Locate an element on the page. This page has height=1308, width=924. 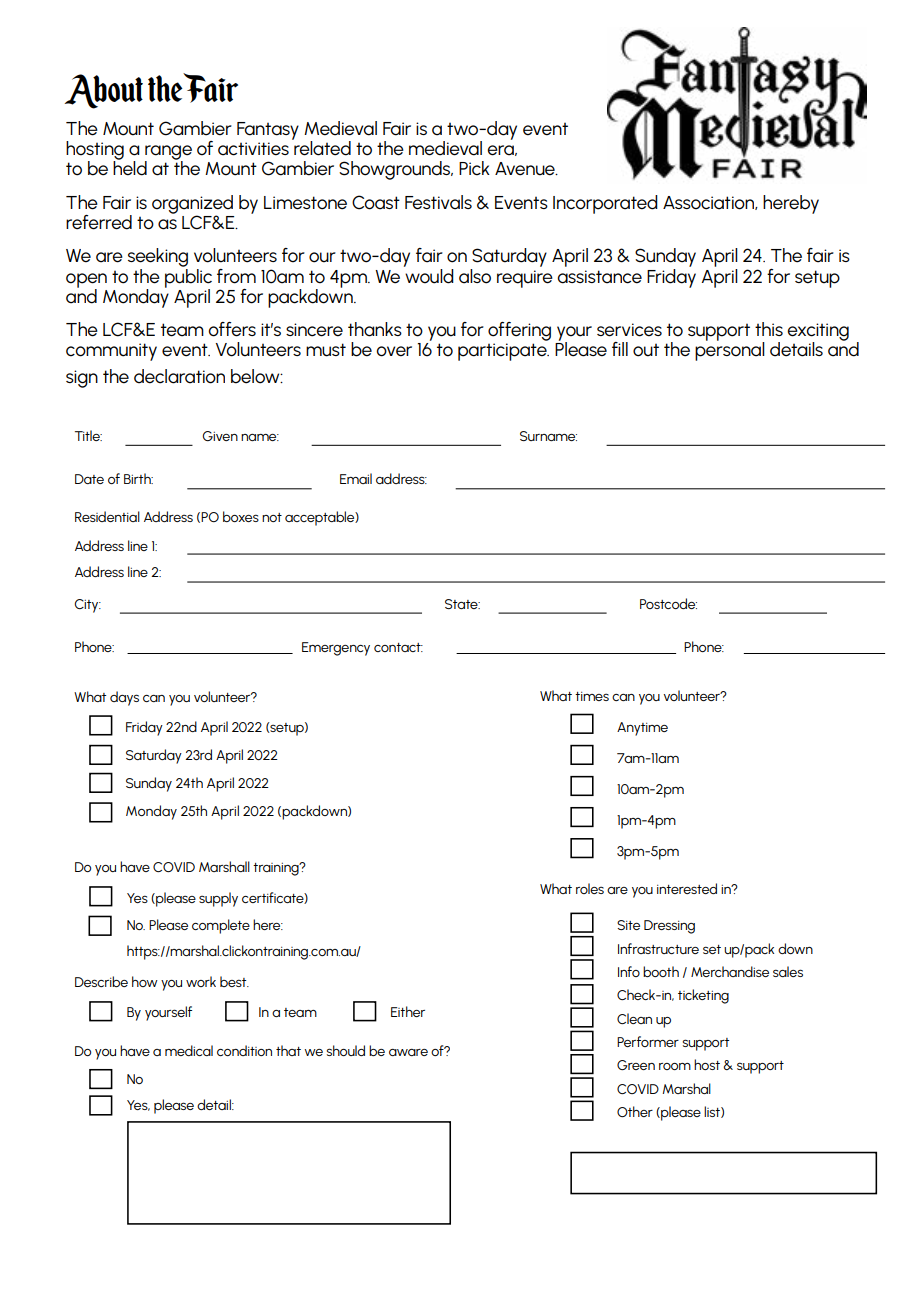
supply is located at coordinates (218, 899).
